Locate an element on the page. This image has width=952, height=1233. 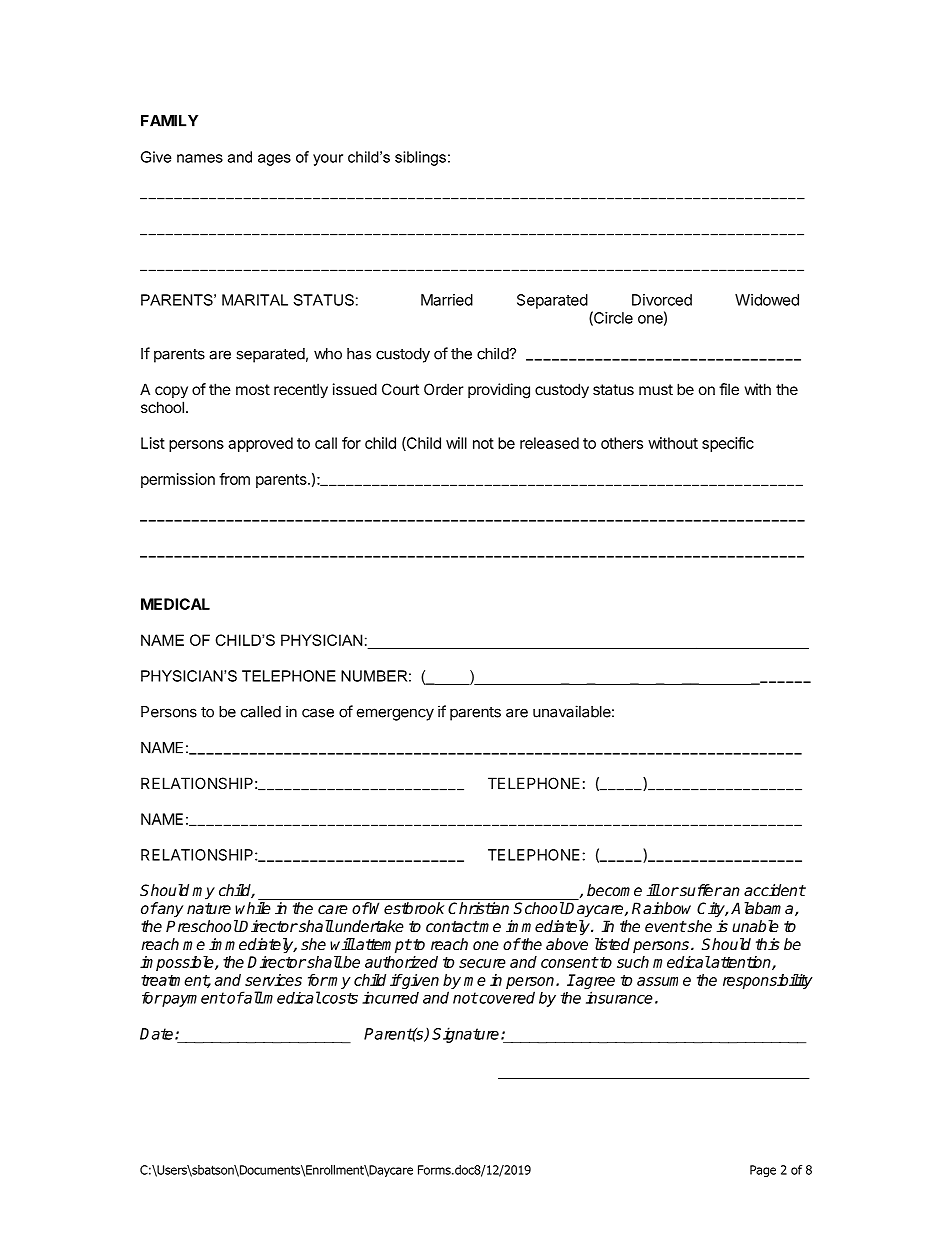
Divorced is located at coordinates (662, 300).
